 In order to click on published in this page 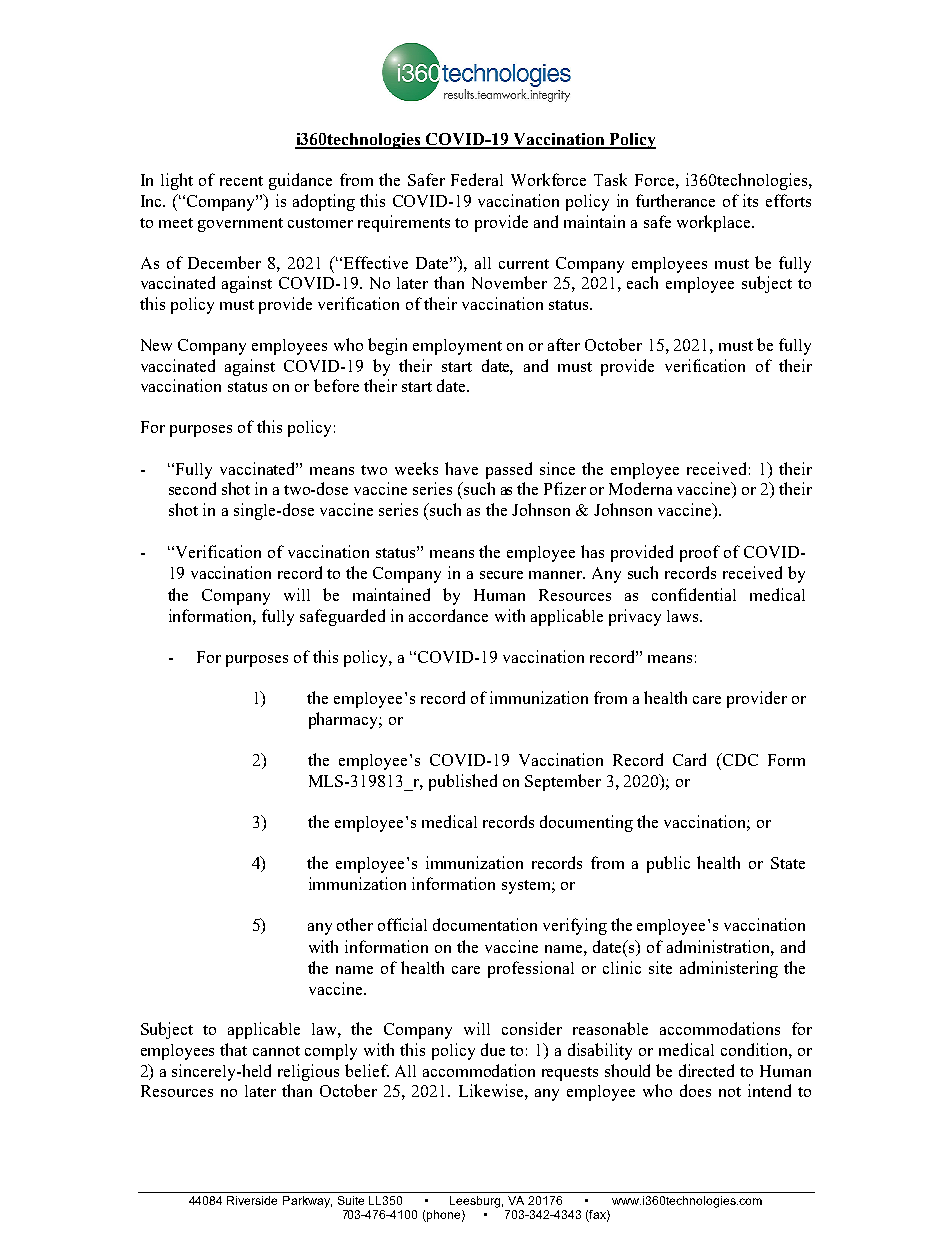, I will do `click(463, 782)`.
